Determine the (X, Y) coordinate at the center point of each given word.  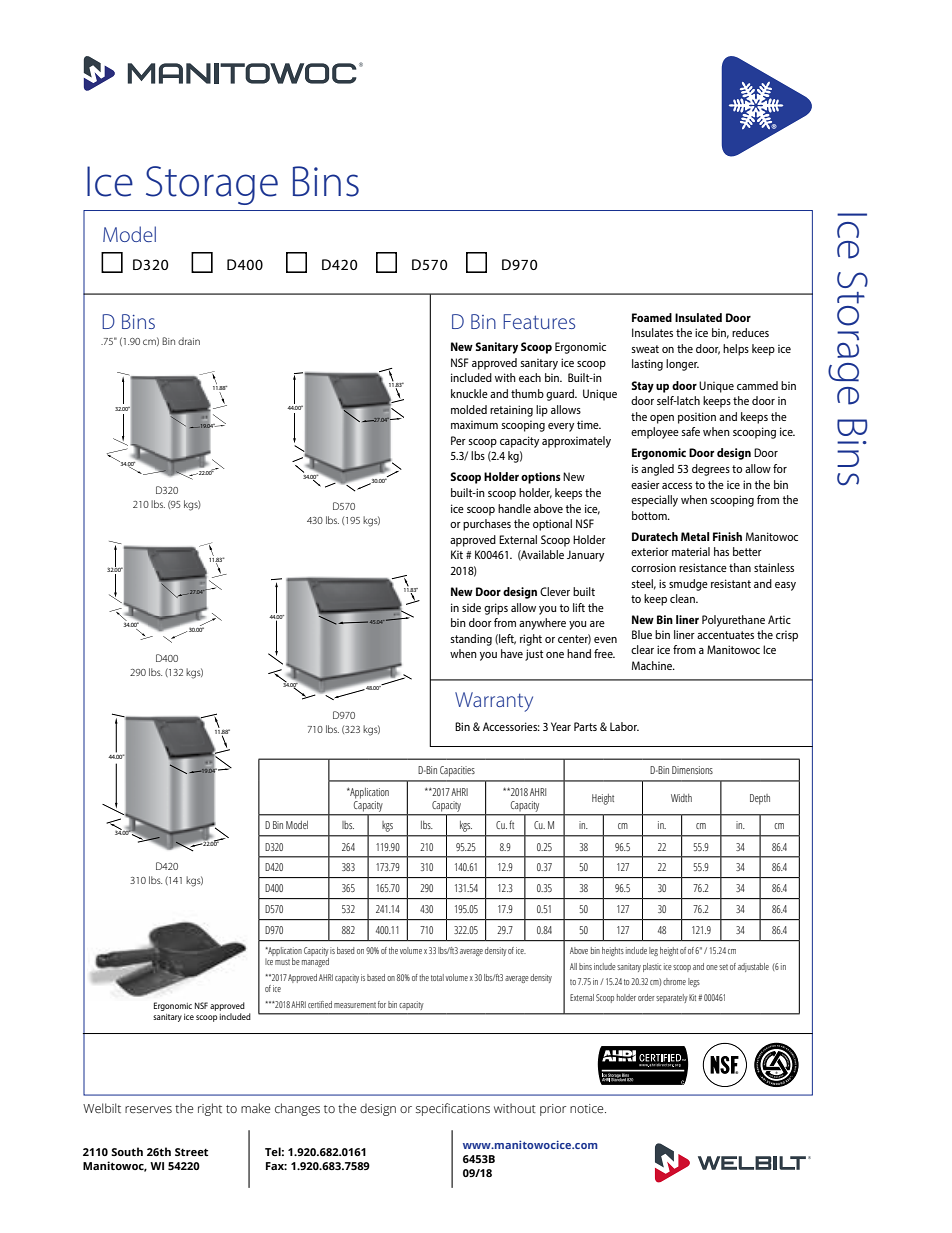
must (282, 962)
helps (736, 350)
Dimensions (692, 770)
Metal (695, 536)
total (437, 977)
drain (189, 341)
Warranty (494, 702)
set (723, 967)
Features (539, 321)
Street (191, 1152)
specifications (453, 1109)
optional (552, 525)
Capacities (457, 771)
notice (588, 1108)
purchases (487, 525)
